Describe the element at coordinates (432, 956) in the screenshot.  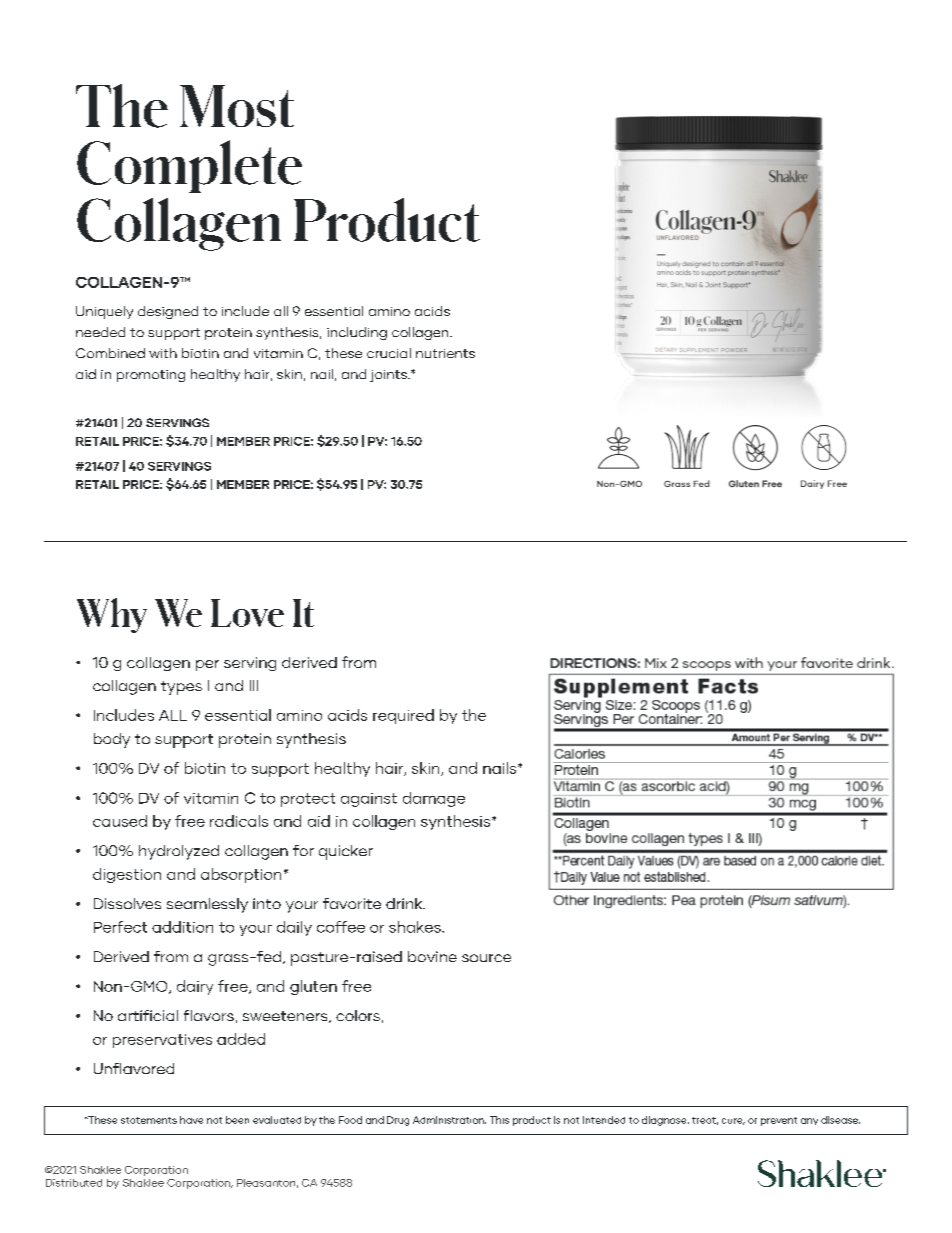
I see `bovine` at that location.
